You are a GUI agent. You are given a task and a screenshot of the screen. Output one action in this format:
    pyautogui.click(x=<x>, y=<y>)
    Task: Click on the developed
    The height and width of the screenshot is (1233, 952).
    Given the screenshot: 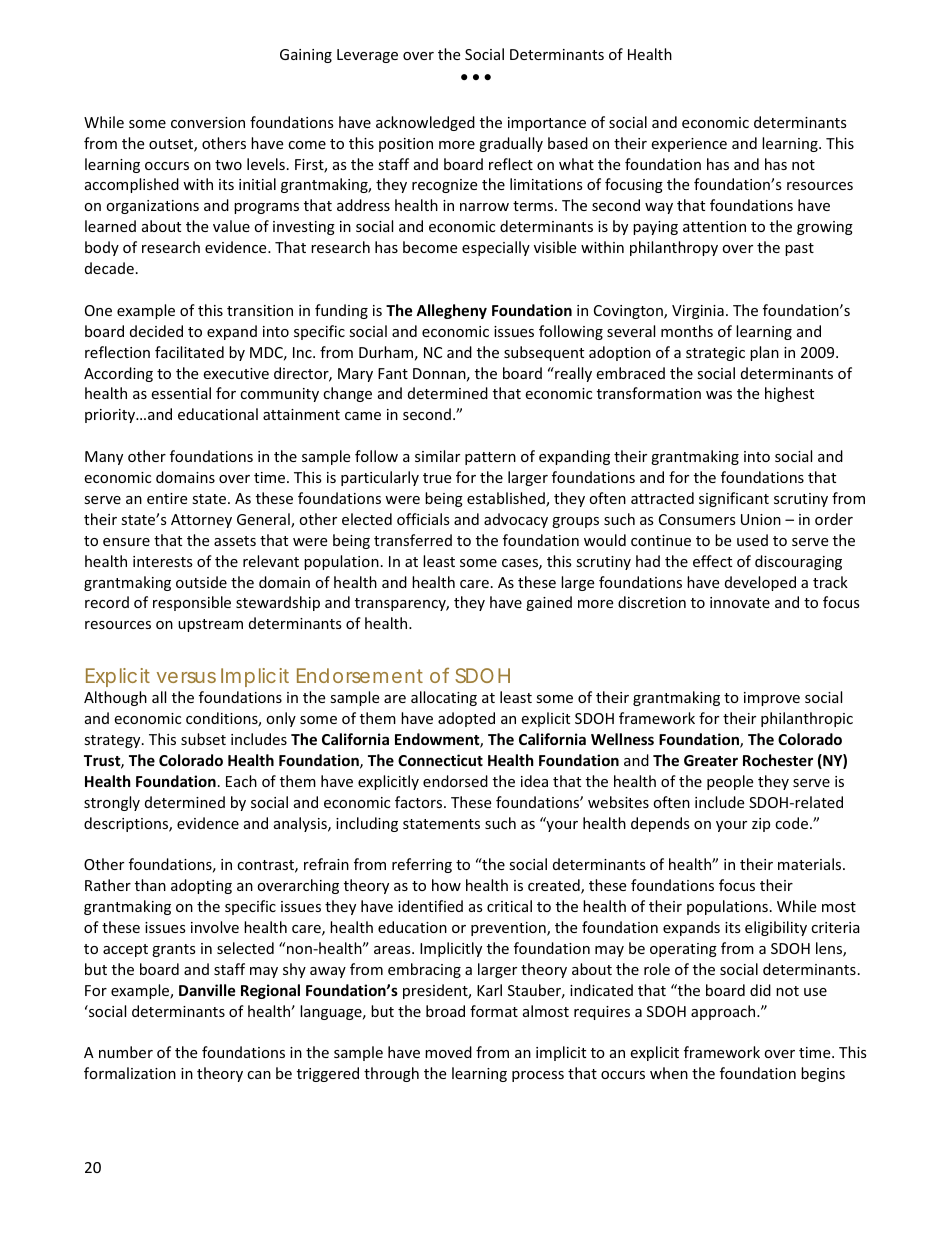 What is the action you would take?
    pyautogui.click(x=760, y=583)
